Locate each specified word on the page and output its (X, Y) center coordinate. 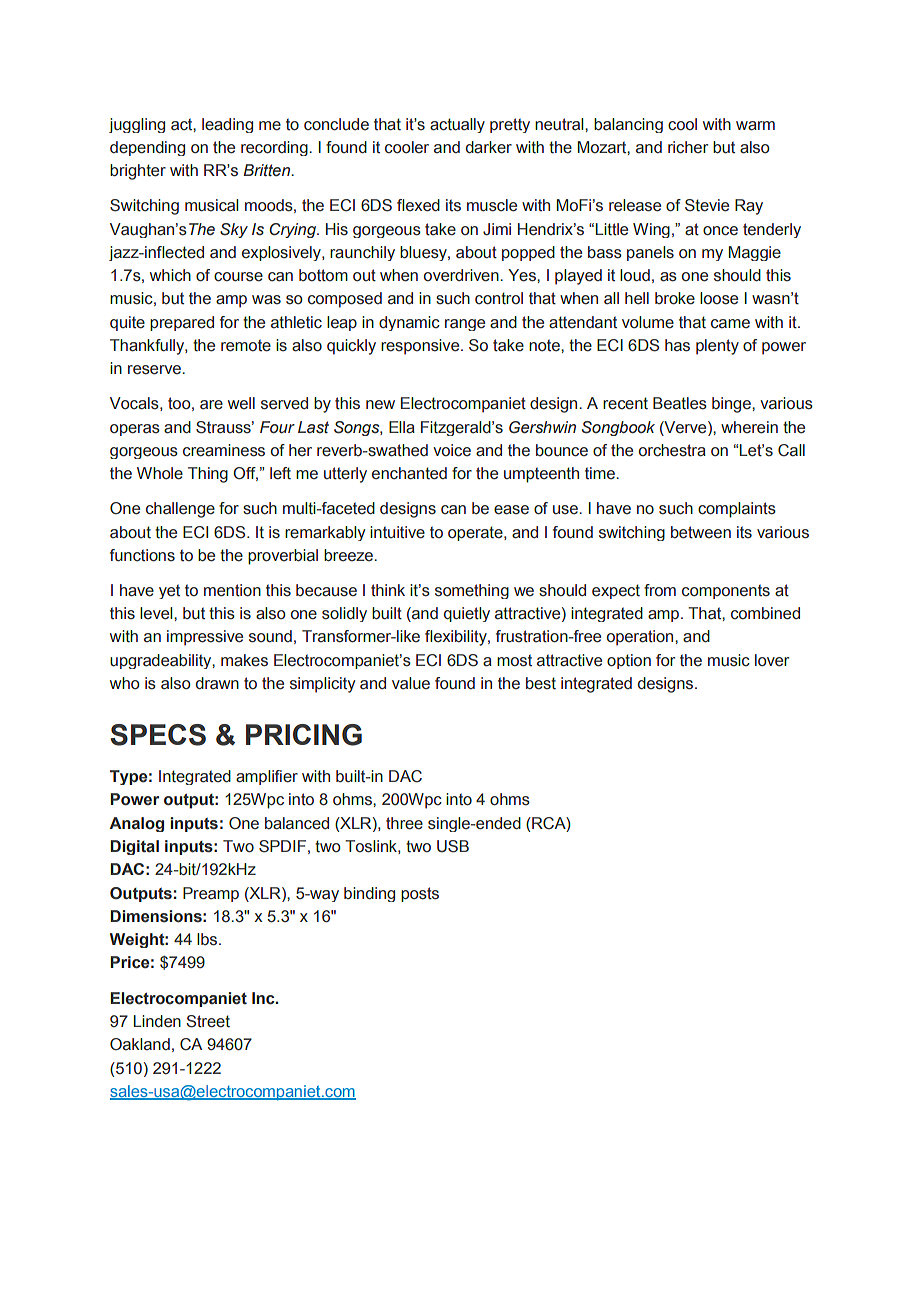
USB (453, 846)
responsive (421, 347)
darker (489, 147)
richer (688, 147)
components (726, 591)
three (404, 823)
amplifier (267, 777)
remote (246, 345)
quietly (467, 614)
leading (227, 125)
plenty (717, 347)
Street (208, 1021)
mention (232, 590)
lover (772, 660)
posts (420, 894)
